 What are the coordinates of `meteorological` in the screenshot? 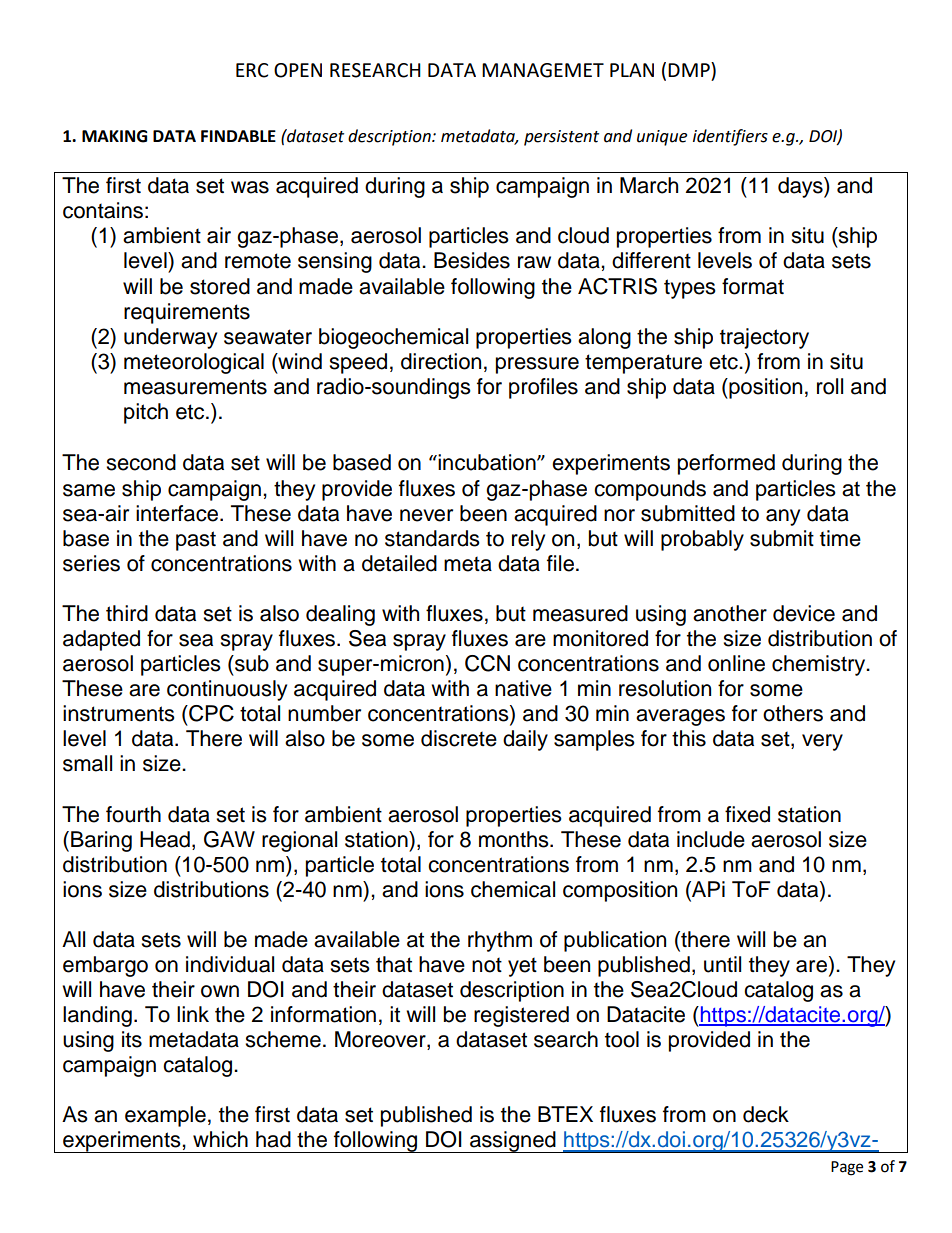 It's located at (194, 363).
